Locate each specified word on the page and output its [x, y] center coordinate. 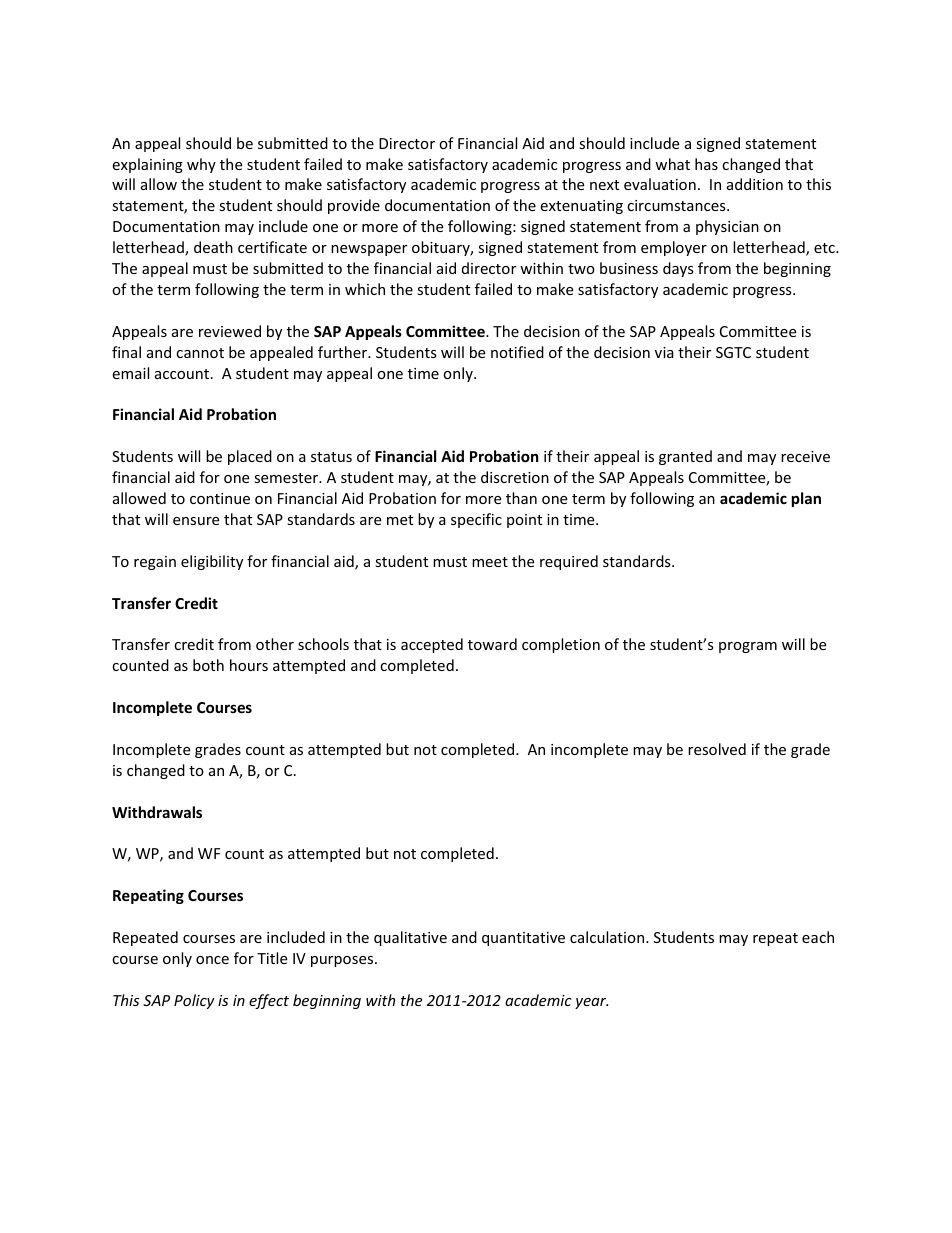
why [201, 165]
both [208, 665]
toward [492, 644]
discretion [515, 477]
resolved [717, 749]
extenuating [581, 207]
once [212, 960]
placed [250, 457]
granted [685, 457]
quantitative [523, 939]
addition [755, 184]
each [818, 937]
